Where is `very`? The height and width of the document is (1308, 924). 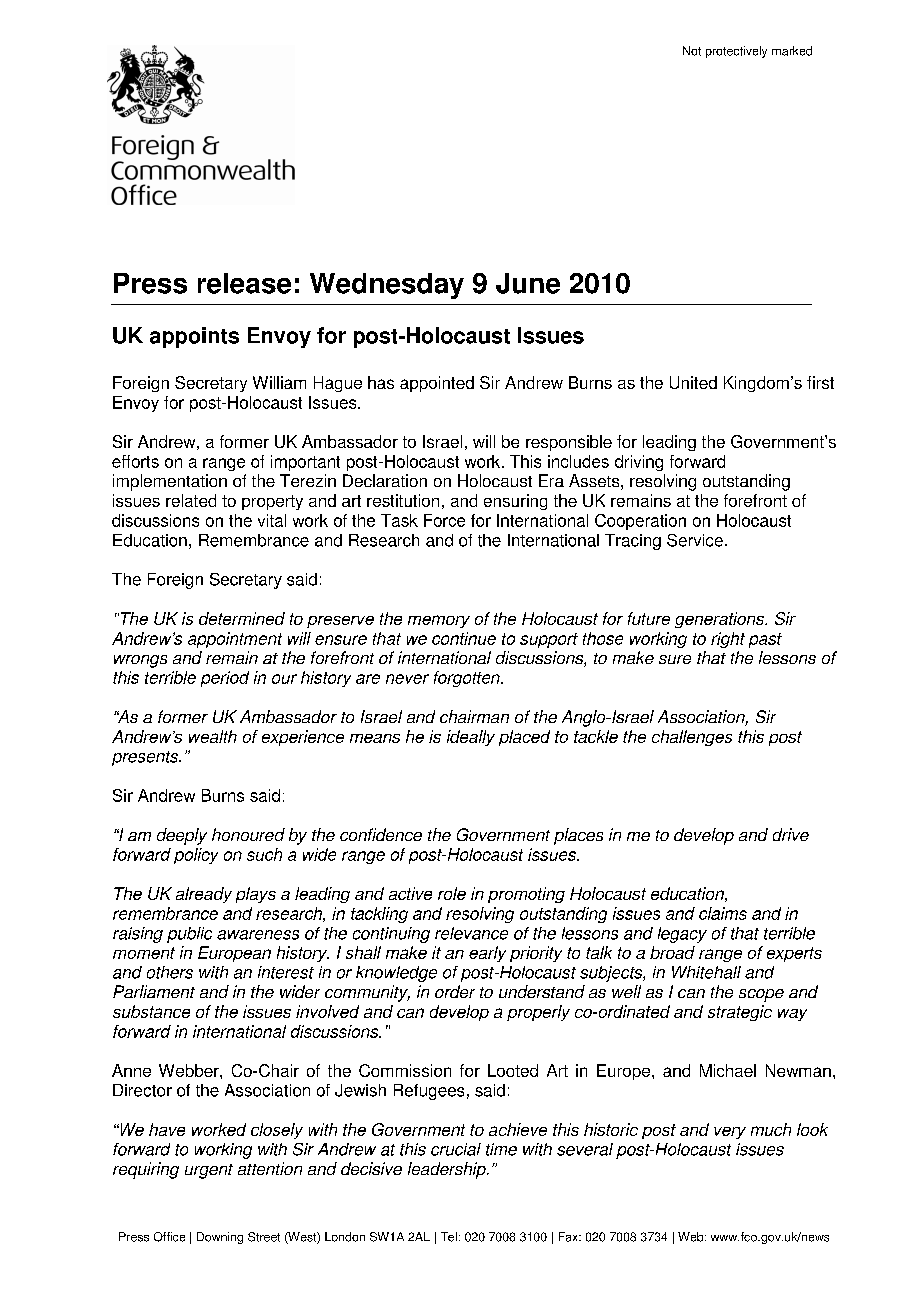
very is located at coordinates (730, 1133).
